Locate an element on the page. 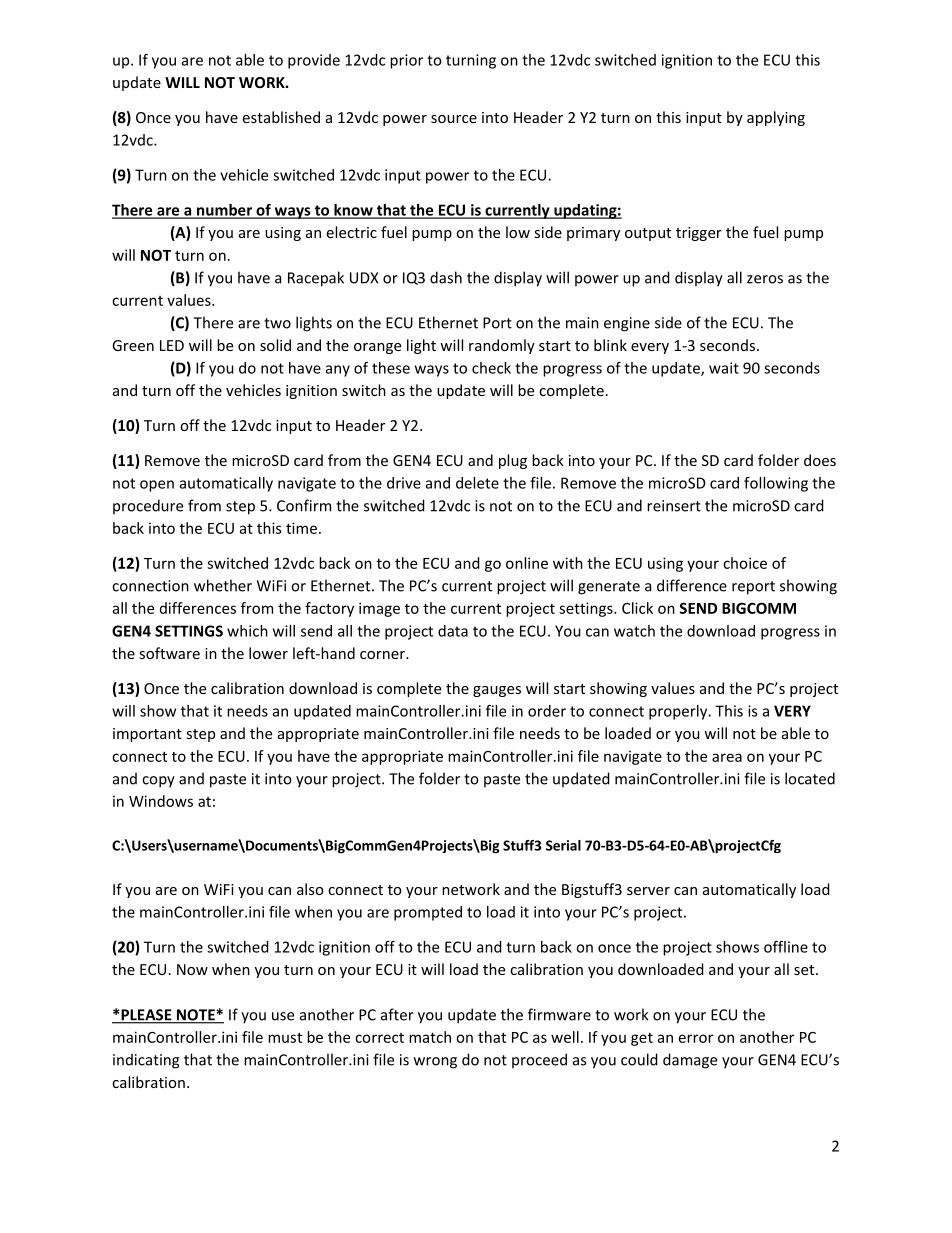  established is located at coordinates (281, 117).
